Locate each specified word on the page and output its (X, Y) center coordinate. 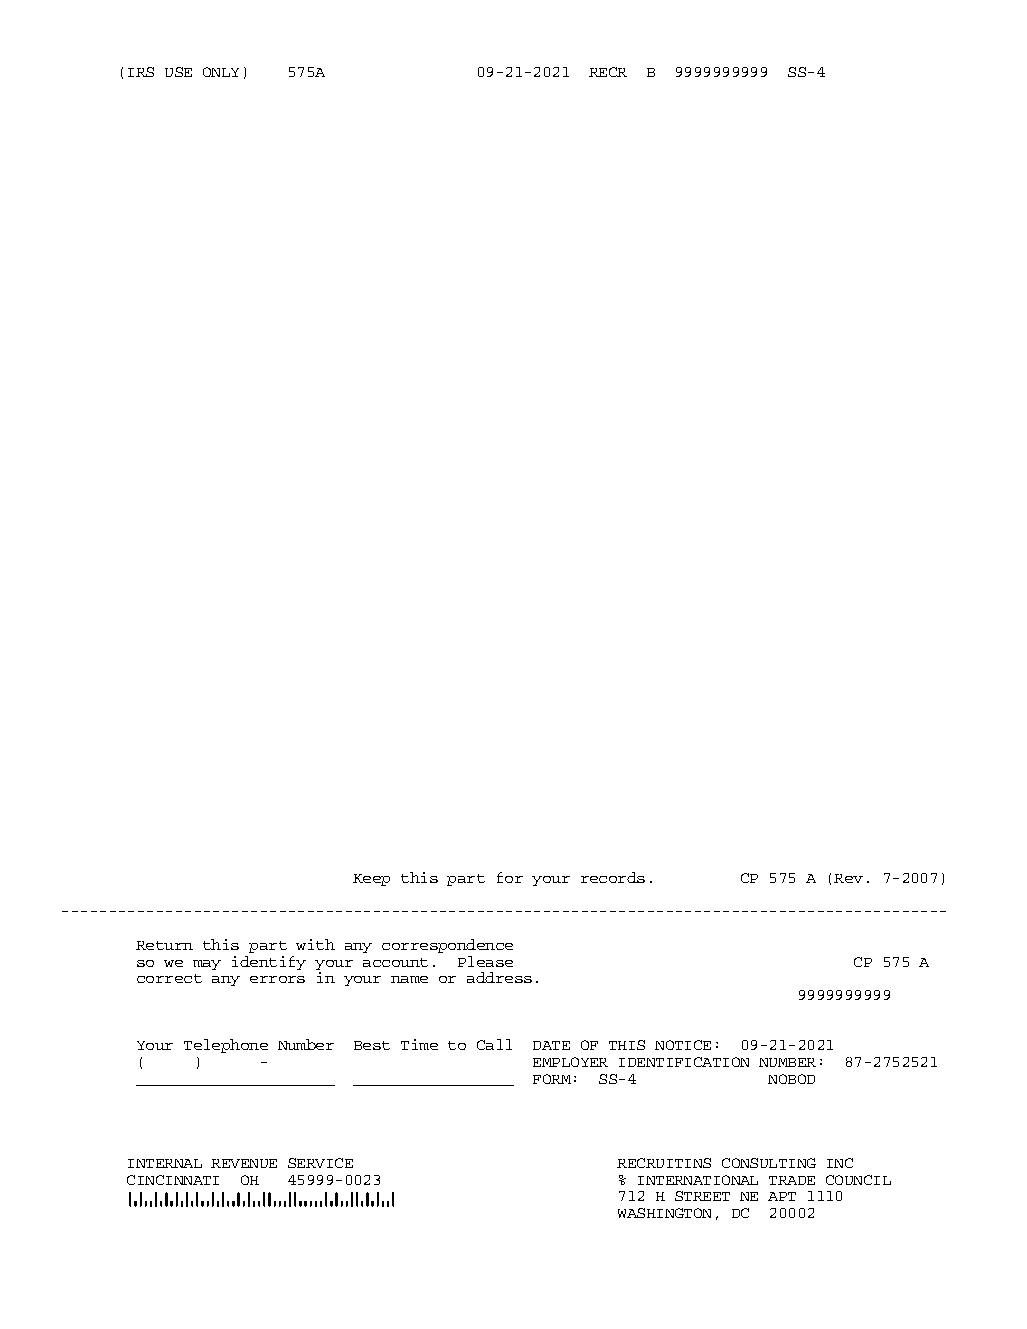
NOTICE (683, 1045)
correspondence (447, 946)
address (499, 977)
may (207, 965)
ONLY (221, 72)
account (395, 962)
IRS (141, 72)
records (613, 877)
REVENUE (244, 1163)
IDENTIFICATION (684, 1062)
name (409, 979)
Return (164, 945)
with (315, 944)
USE (178, 72)
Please (485, 961)
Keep (371, 880)
